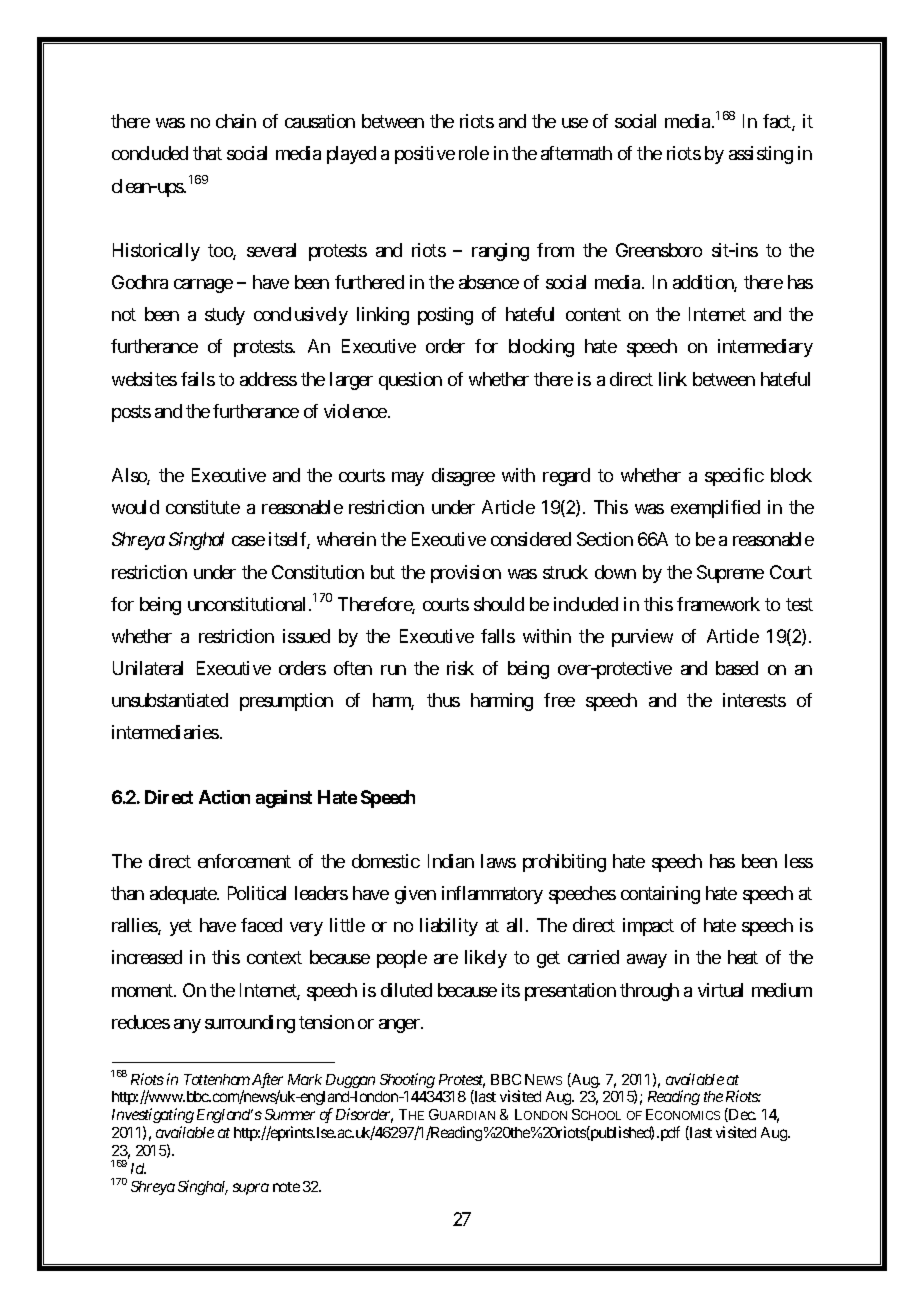 The height and width of the screenshot is (1308, 924). Describe the element at coordinates (148, 668) in the screenshot. I see `Unilateral` at that location.
